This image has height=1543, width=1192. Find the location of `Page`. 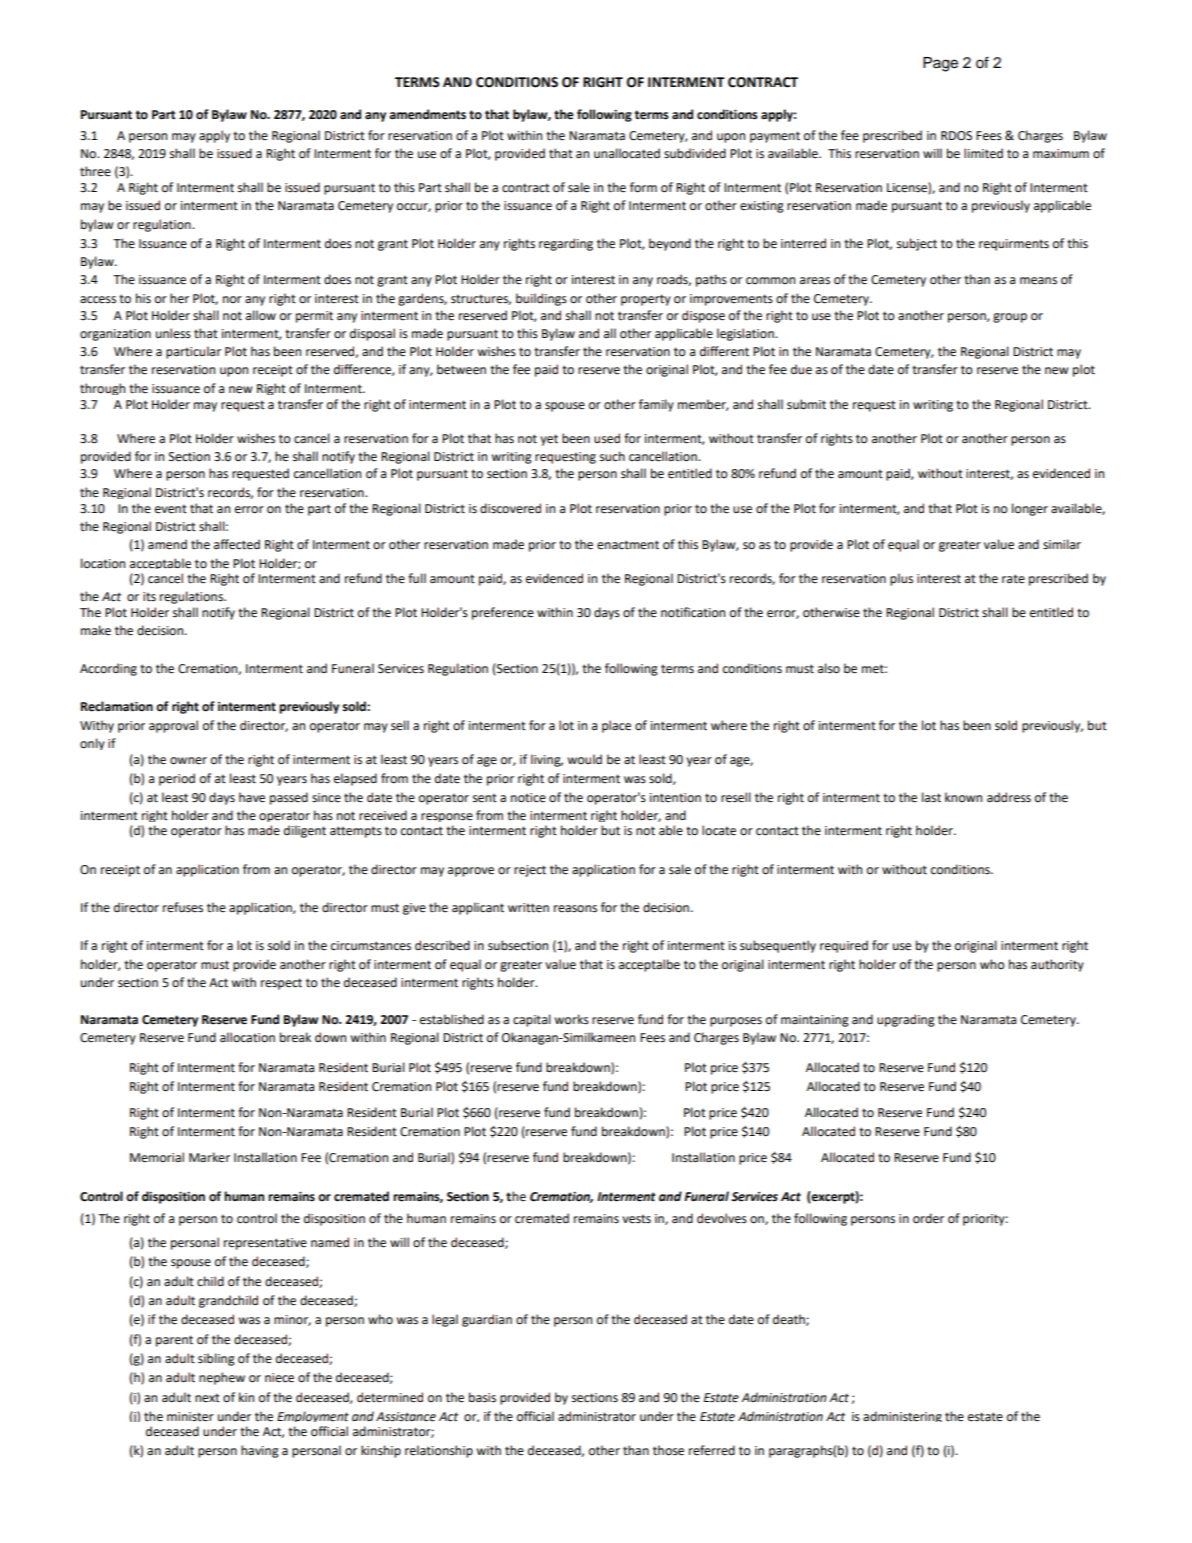

Page is located at coordinates (940, 64).
